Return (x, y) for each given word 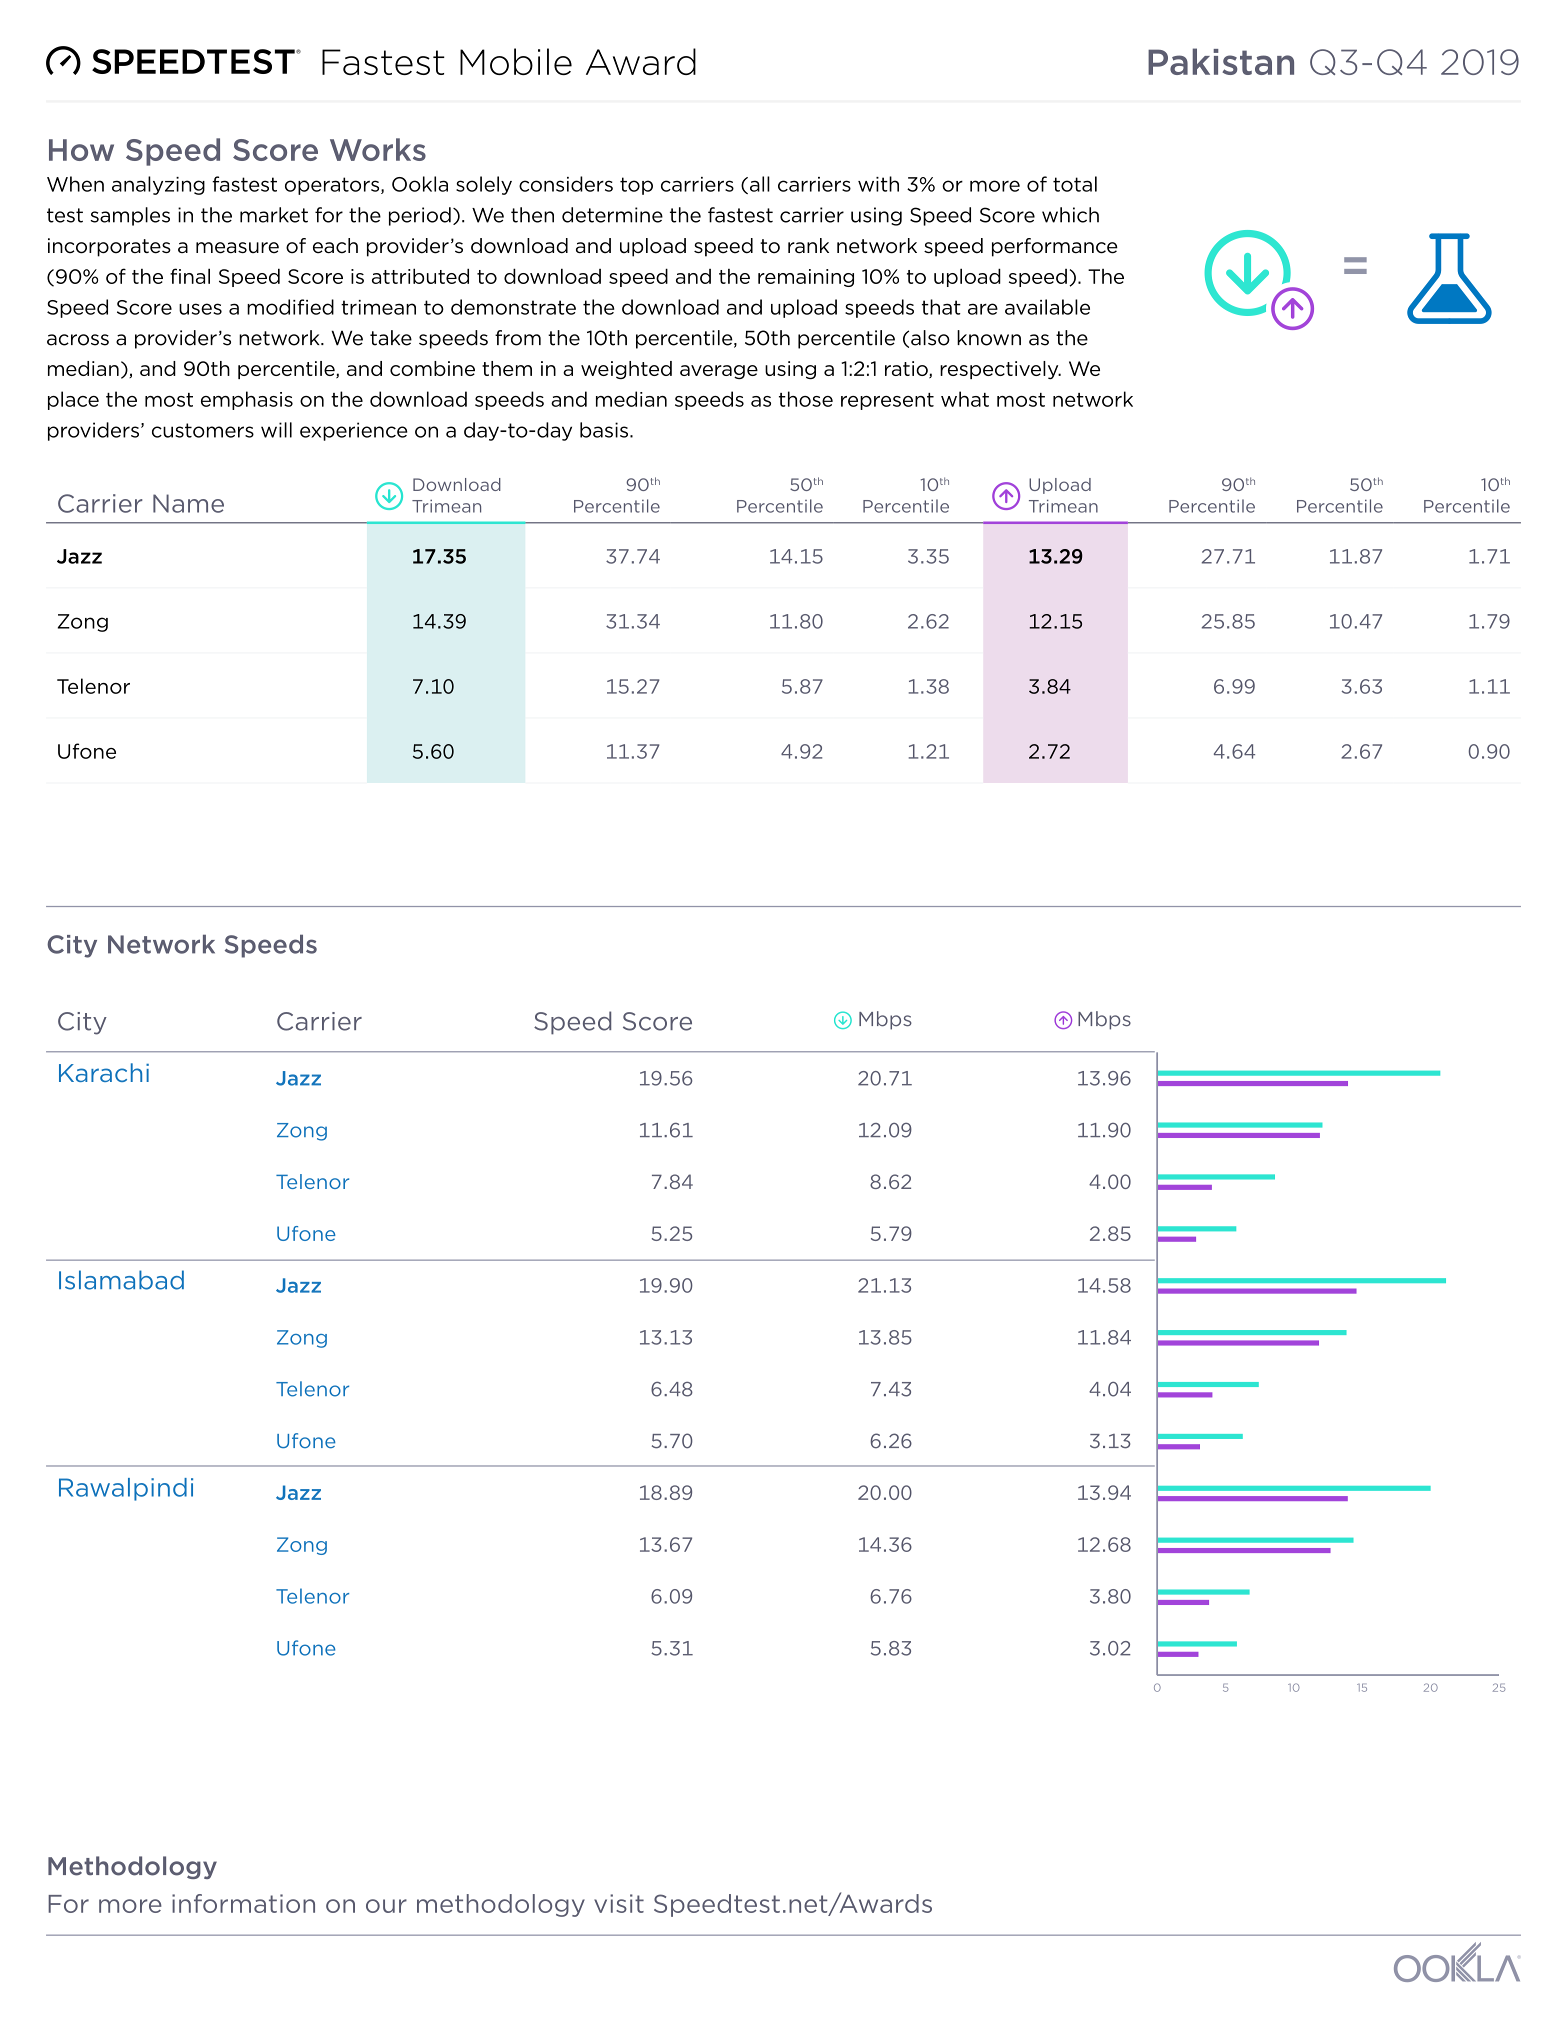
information (243, 1903)
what (965, 399)
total (1075, 184)
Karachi (104, 1072)
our (386, 1906)
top (636, 186)
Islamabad (121, 1280)
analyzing (158, 185)
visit (619, 1903)
